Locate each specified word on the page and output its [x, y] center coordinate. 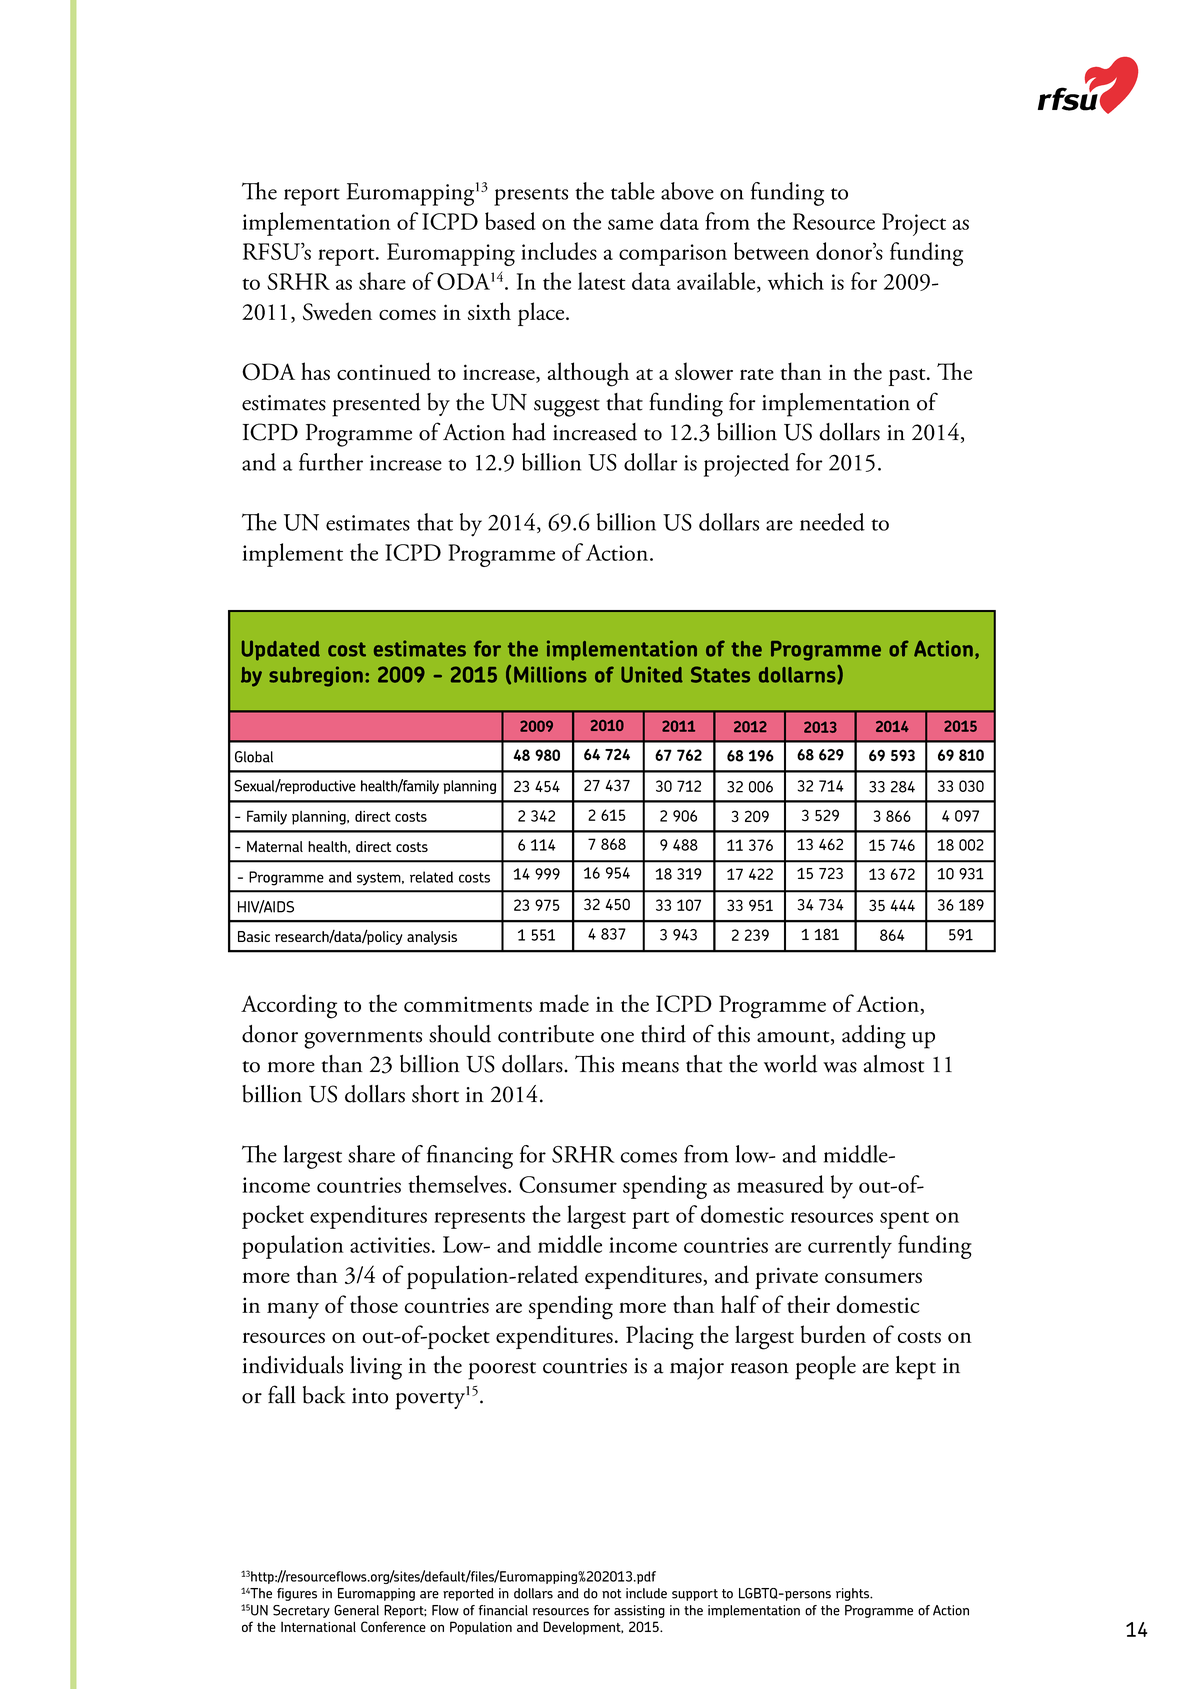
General [356, 1610]
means [650, 1067]
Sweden [337, 311]
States [720, 674]
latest [602, 281]
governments [363, 1040]
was [840, 1067]
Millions [550, 674]
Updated [281, 650]
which [796, 281]
